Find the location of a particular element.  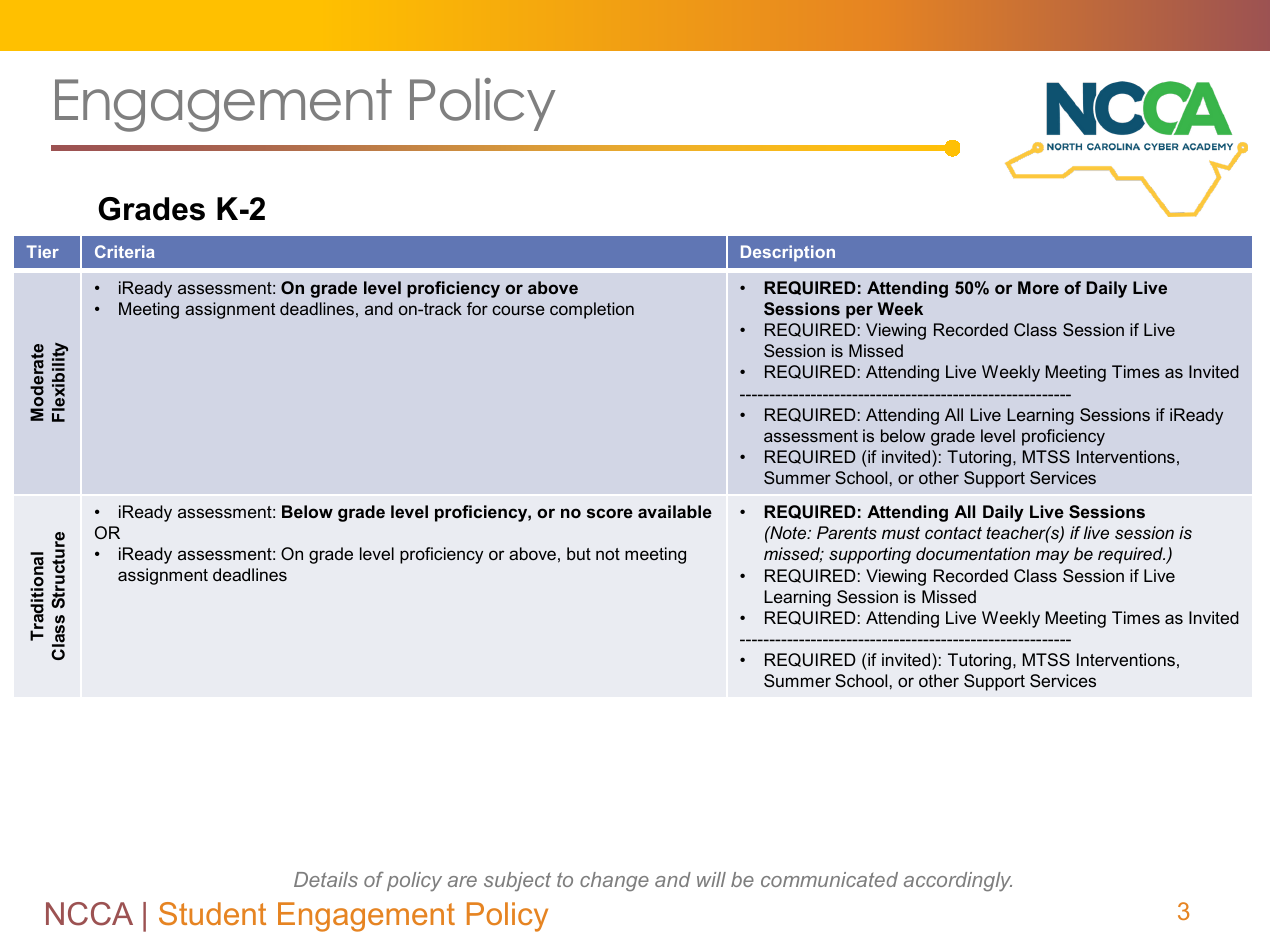

course is located at coordinates (518, 310).
